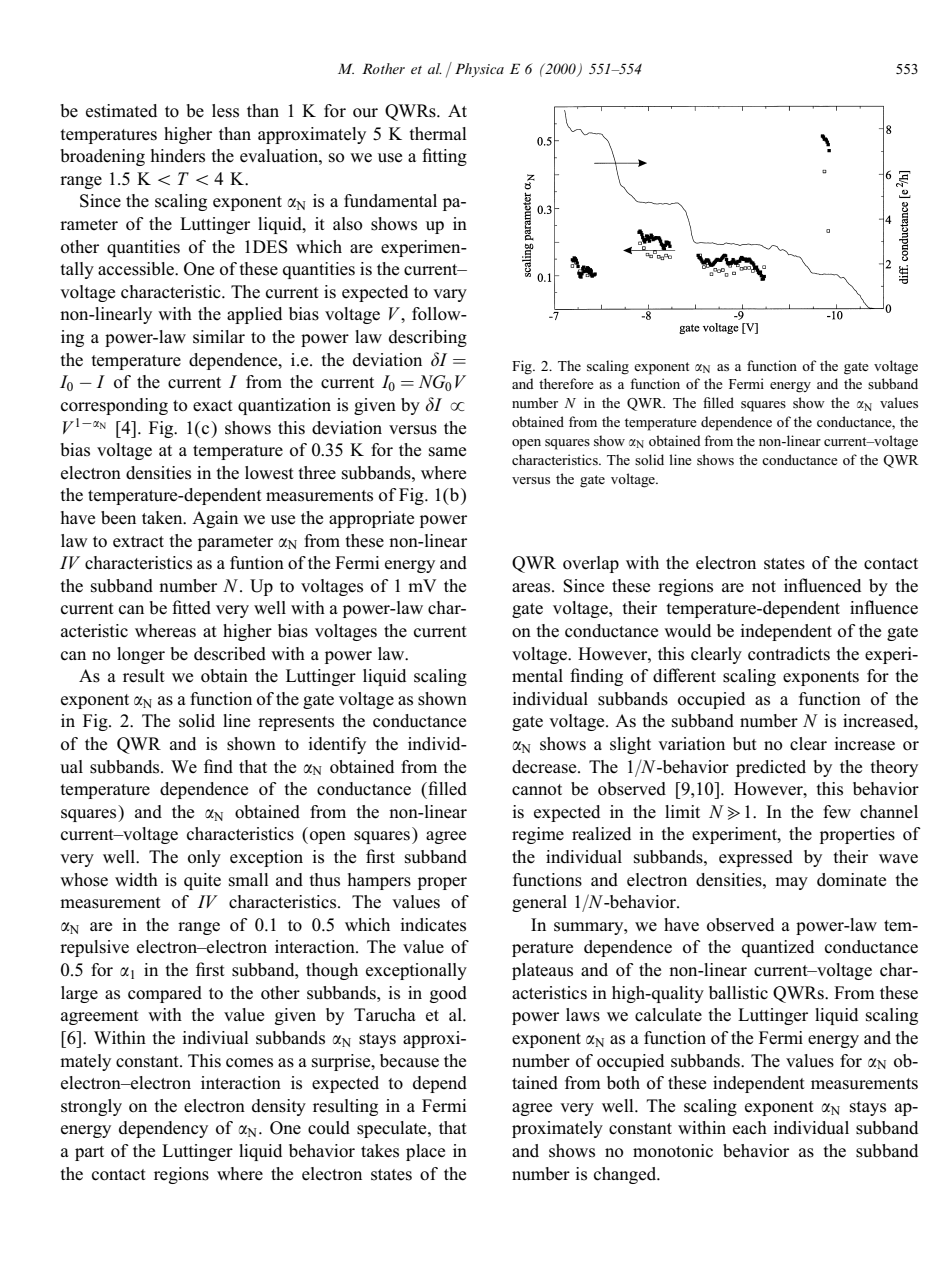  Describe the element at coordinates (537, 790) in the screenshot. I see `cannot` at that location.
